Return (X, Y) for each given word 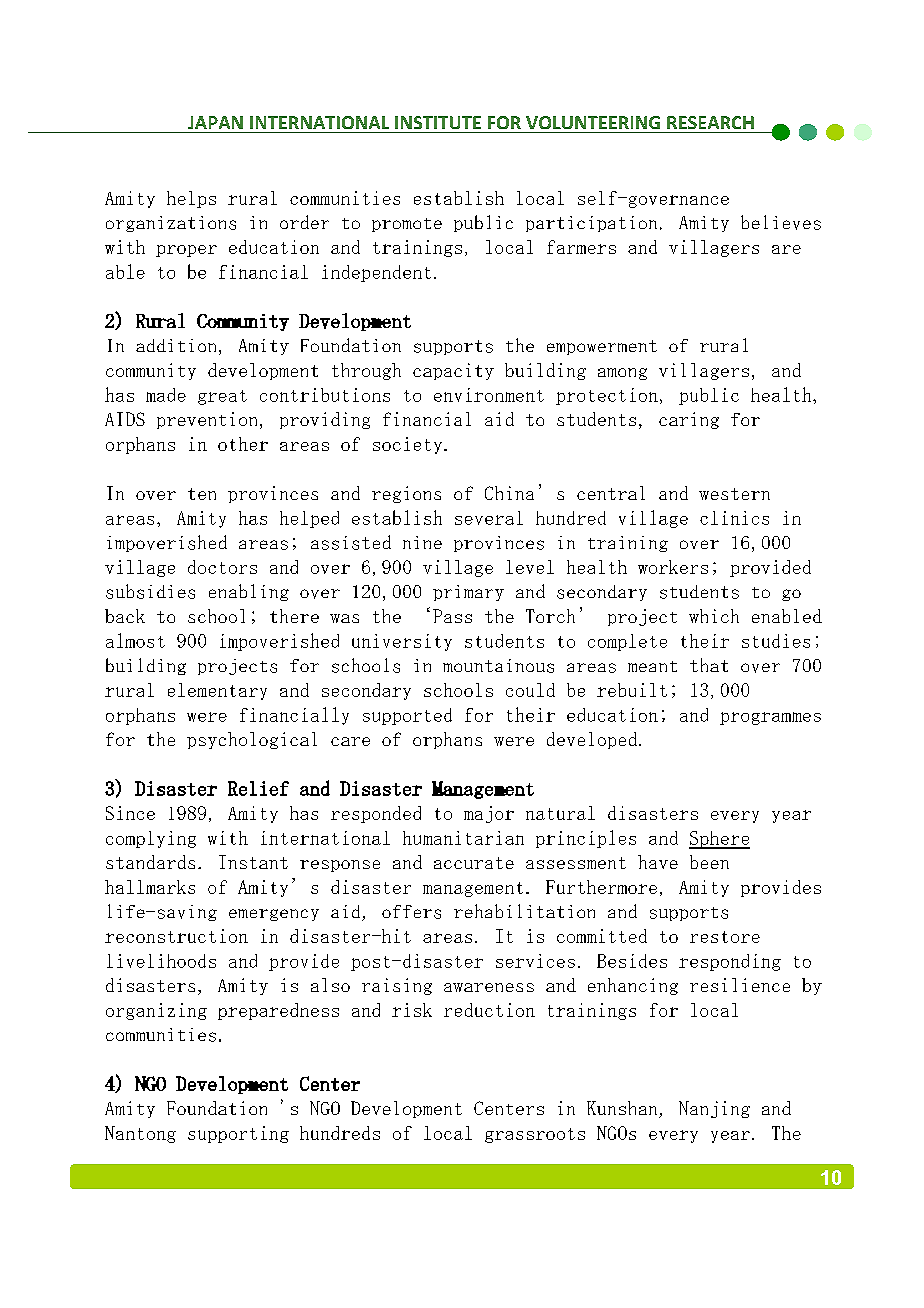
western (734, 494)
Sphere (719, 840)
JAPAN (215, 122)
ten (202, 494)
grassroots (535, 1135)
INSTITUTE (438, 122)
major (489, 814)
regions (406, 494)
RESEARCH (710, 122)
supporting (238, 1134)
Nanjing (714, 1109)
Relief (258, 788)
